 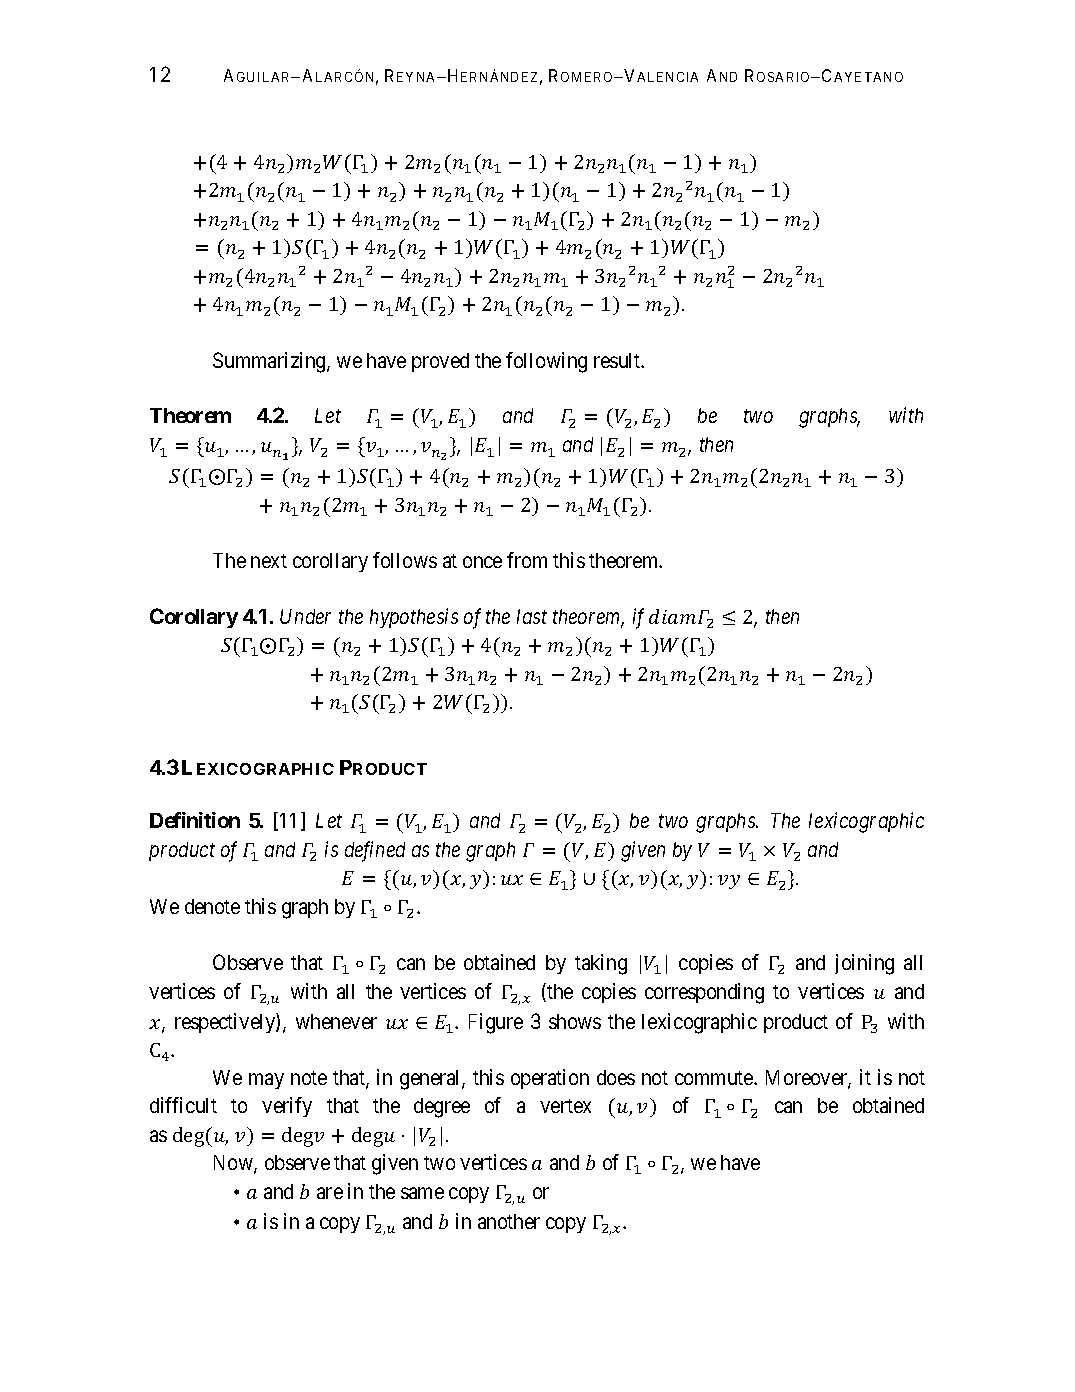 What do you see at coordinates (864, 964) in the screenshot?
I see `joining` at bounding box center [864, 964].
